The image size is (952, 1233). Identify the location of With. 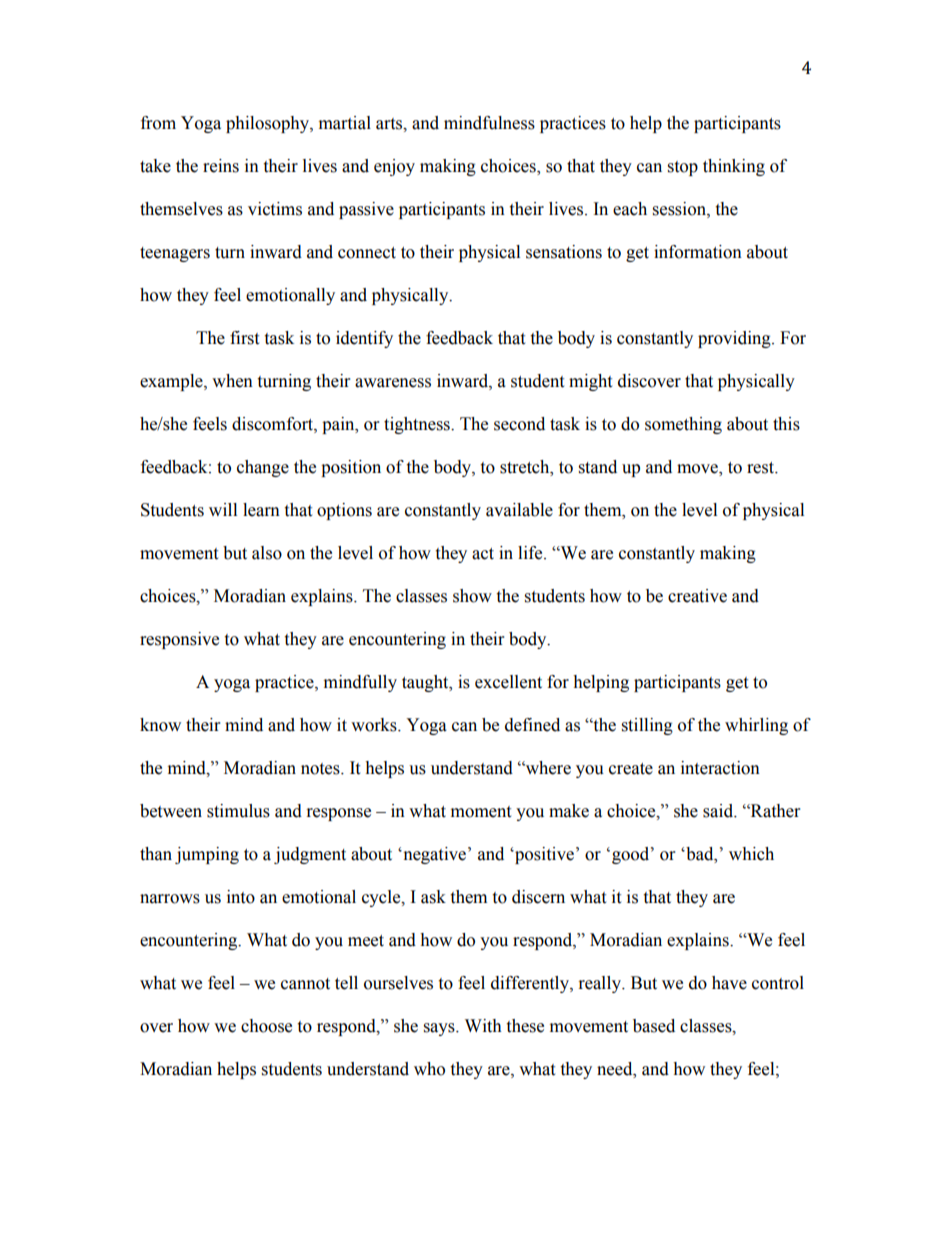
(483, 1026).
